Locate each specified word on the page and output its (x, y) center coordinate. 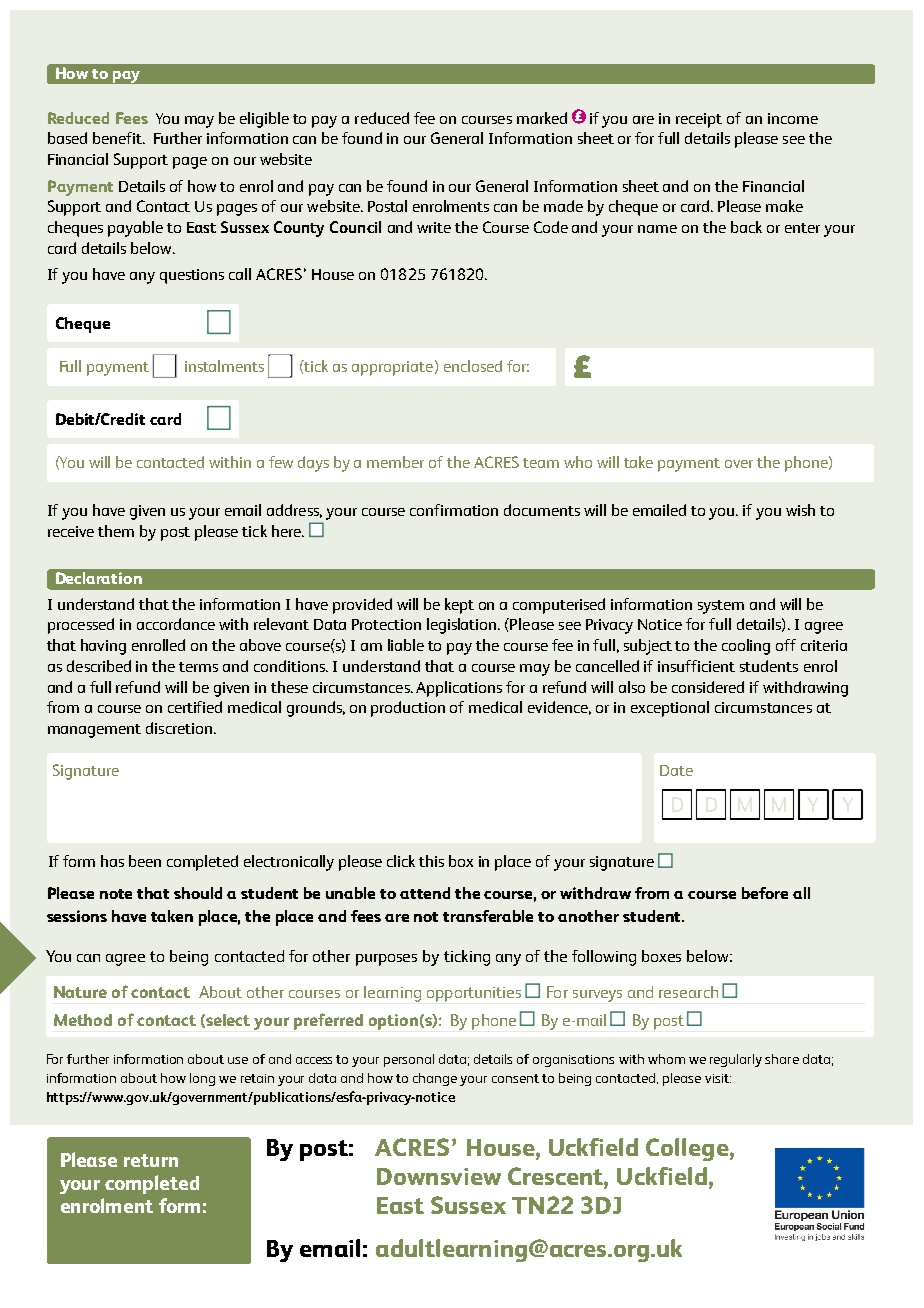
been (145, 861)
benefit (119, 138)
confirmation (454, 510)
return (151, 1160)
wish (800, 510)
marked (542, 118)
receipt (699, 120)
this (431, 861)
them (116, 531)
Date (676, 770)
